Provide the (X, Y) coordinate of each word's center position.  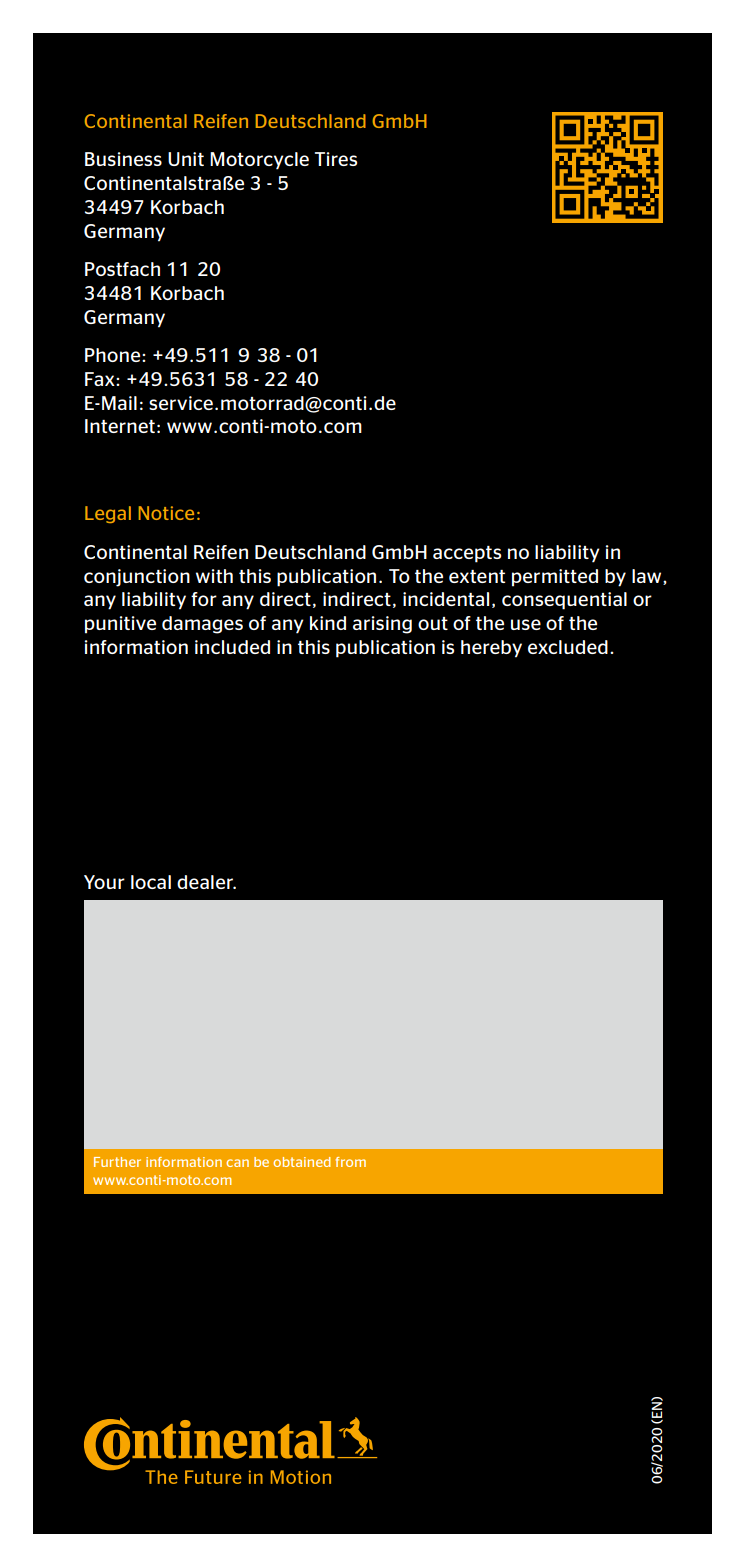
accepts (467, 554)
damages (202, 625)
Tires (336, 159)
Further (117, 1162)
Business (123, 159)
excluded (568, 647)
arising (382, 625)
